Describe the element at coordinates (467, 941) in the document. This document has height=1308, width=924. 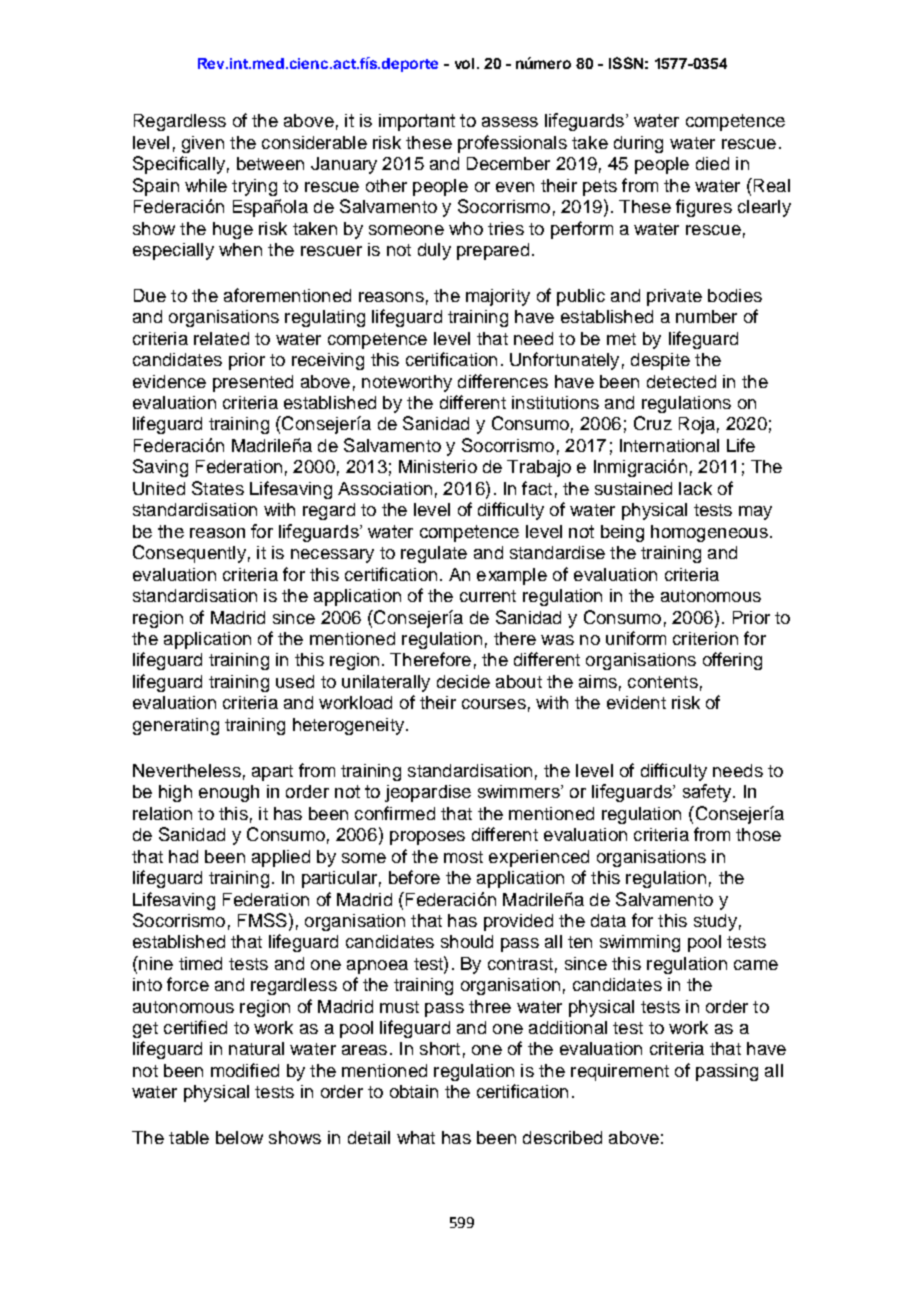
I see `should` at that location.
